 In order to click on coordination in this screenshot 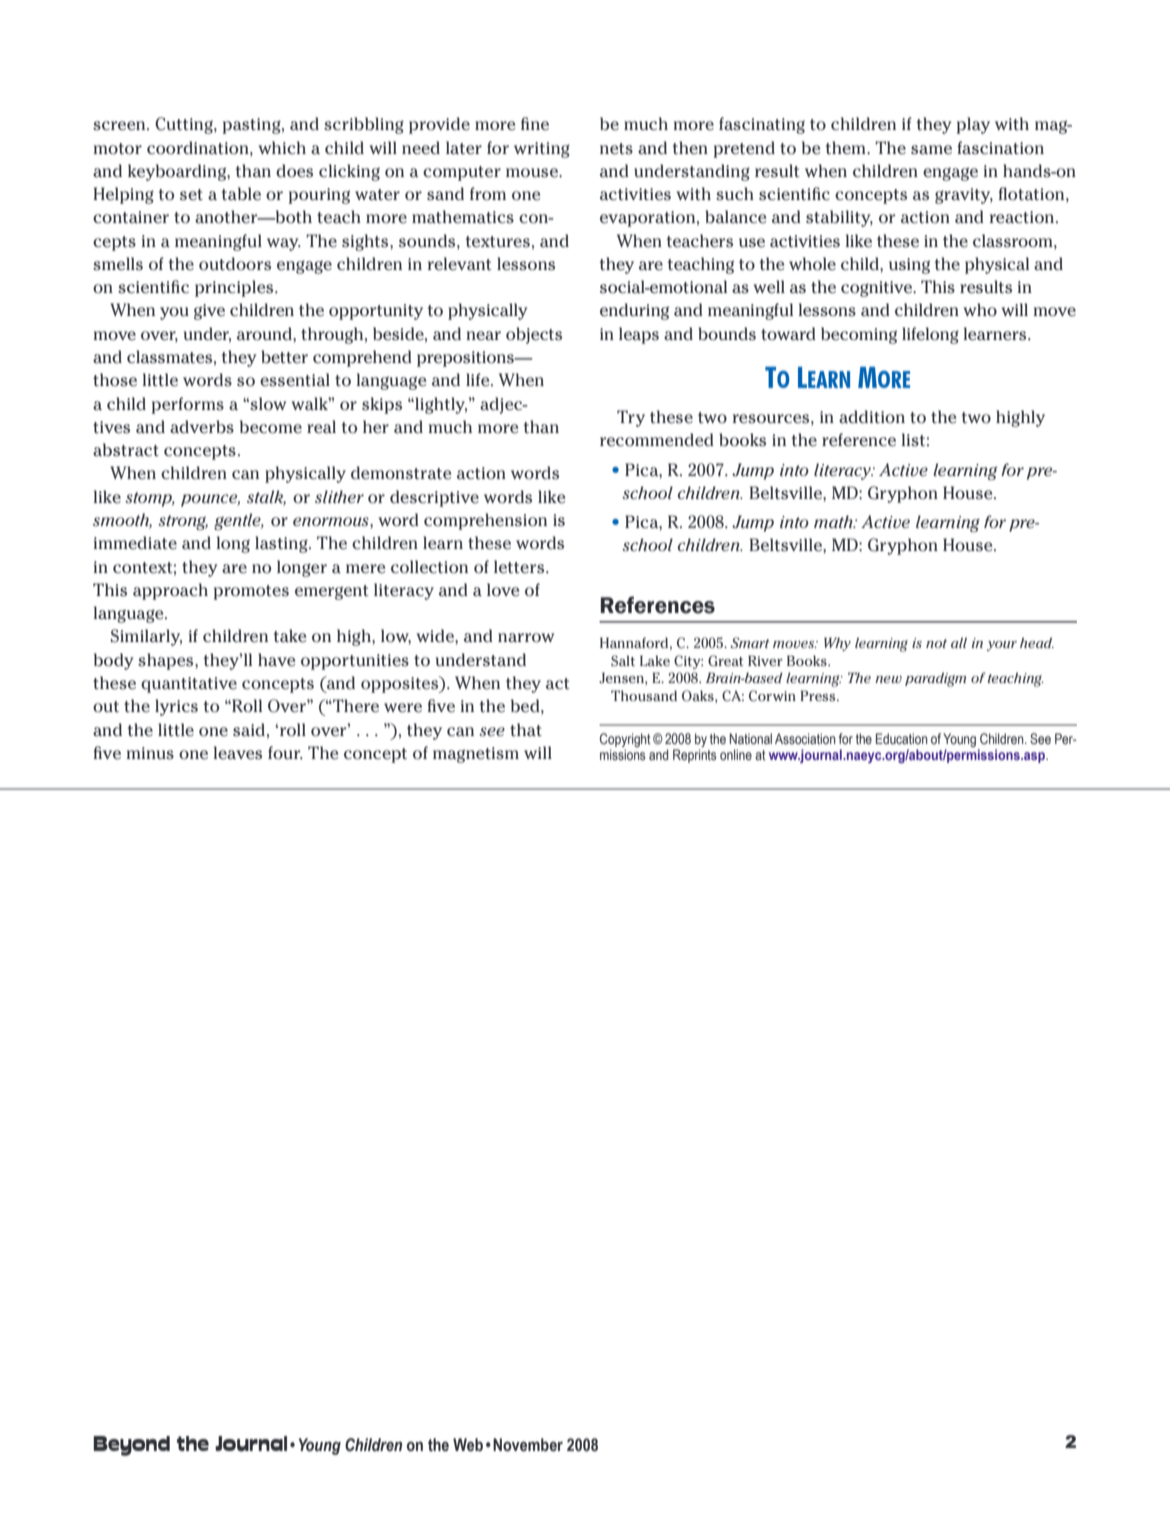, I will do `click(199, 148)`.
